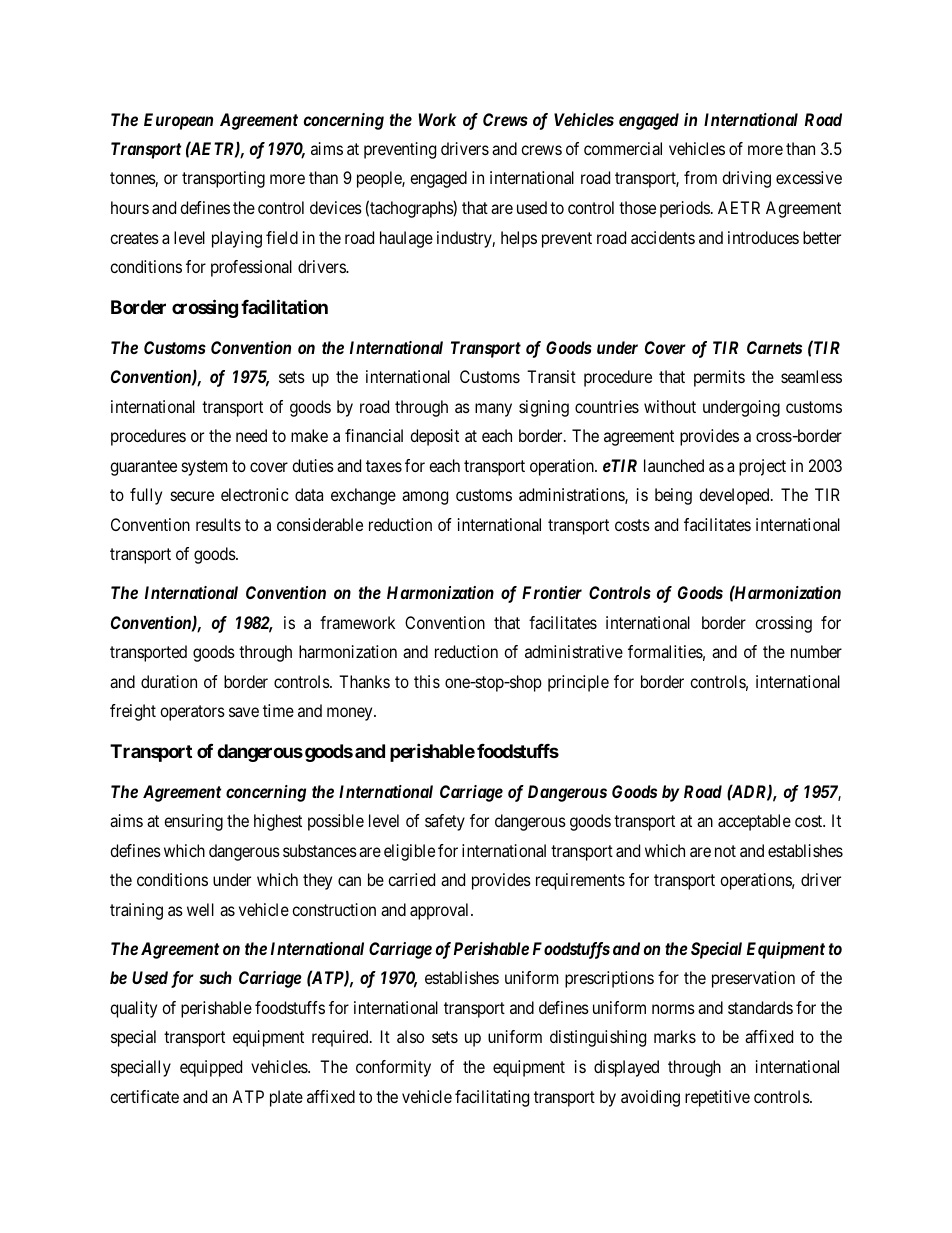 The height and width of the screenshot is (1233, 952). I want to click on facilitating, so click(492, 1098).
